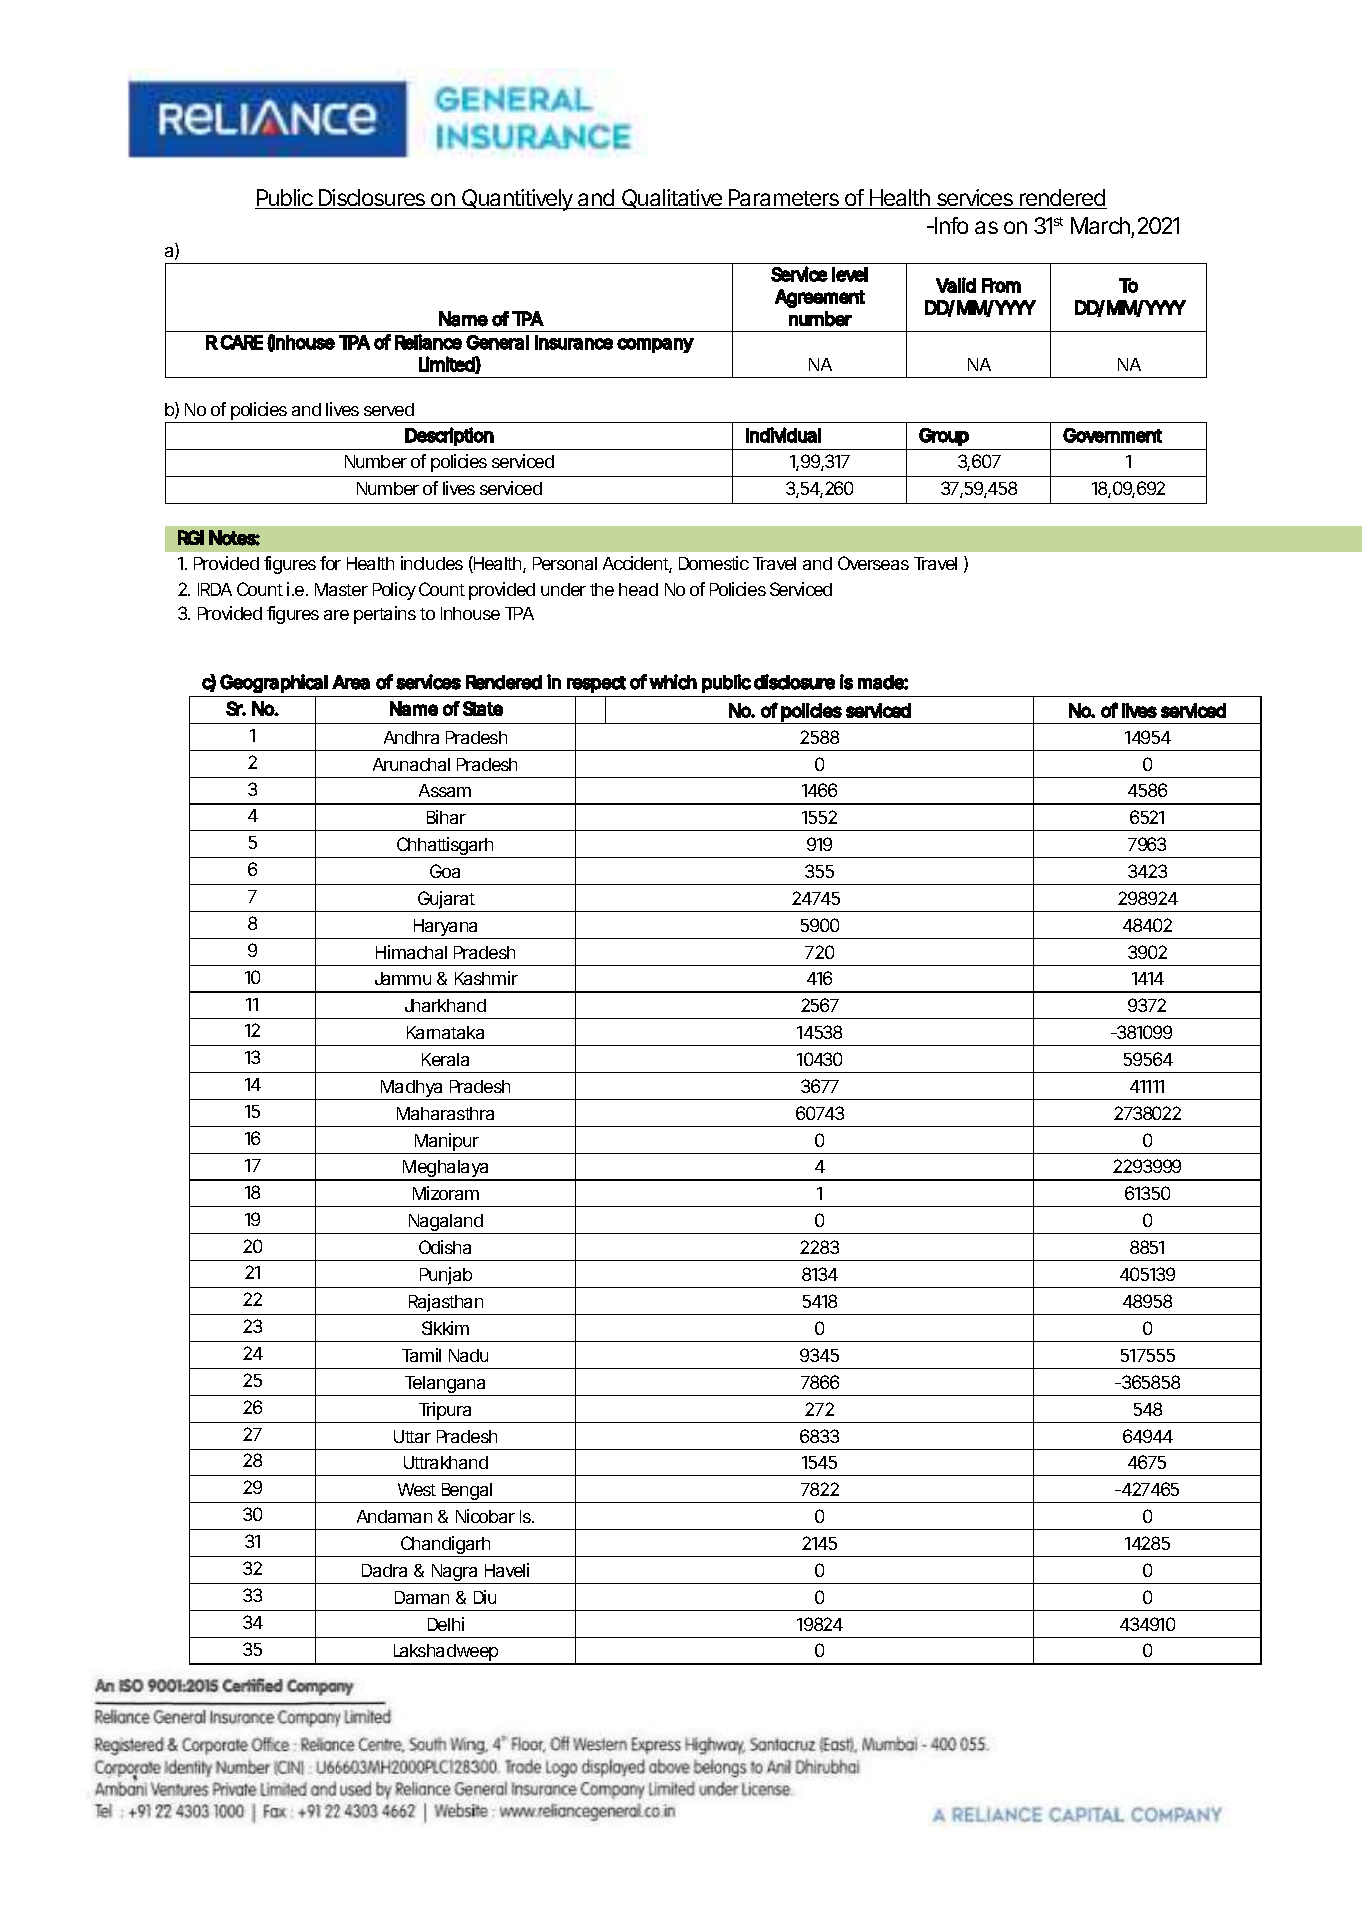 The height and width of the screenshot is (1925, 1362). Describe the element at coordinates (403, 978) in the screenshot. I see `Jammu` at that location.
